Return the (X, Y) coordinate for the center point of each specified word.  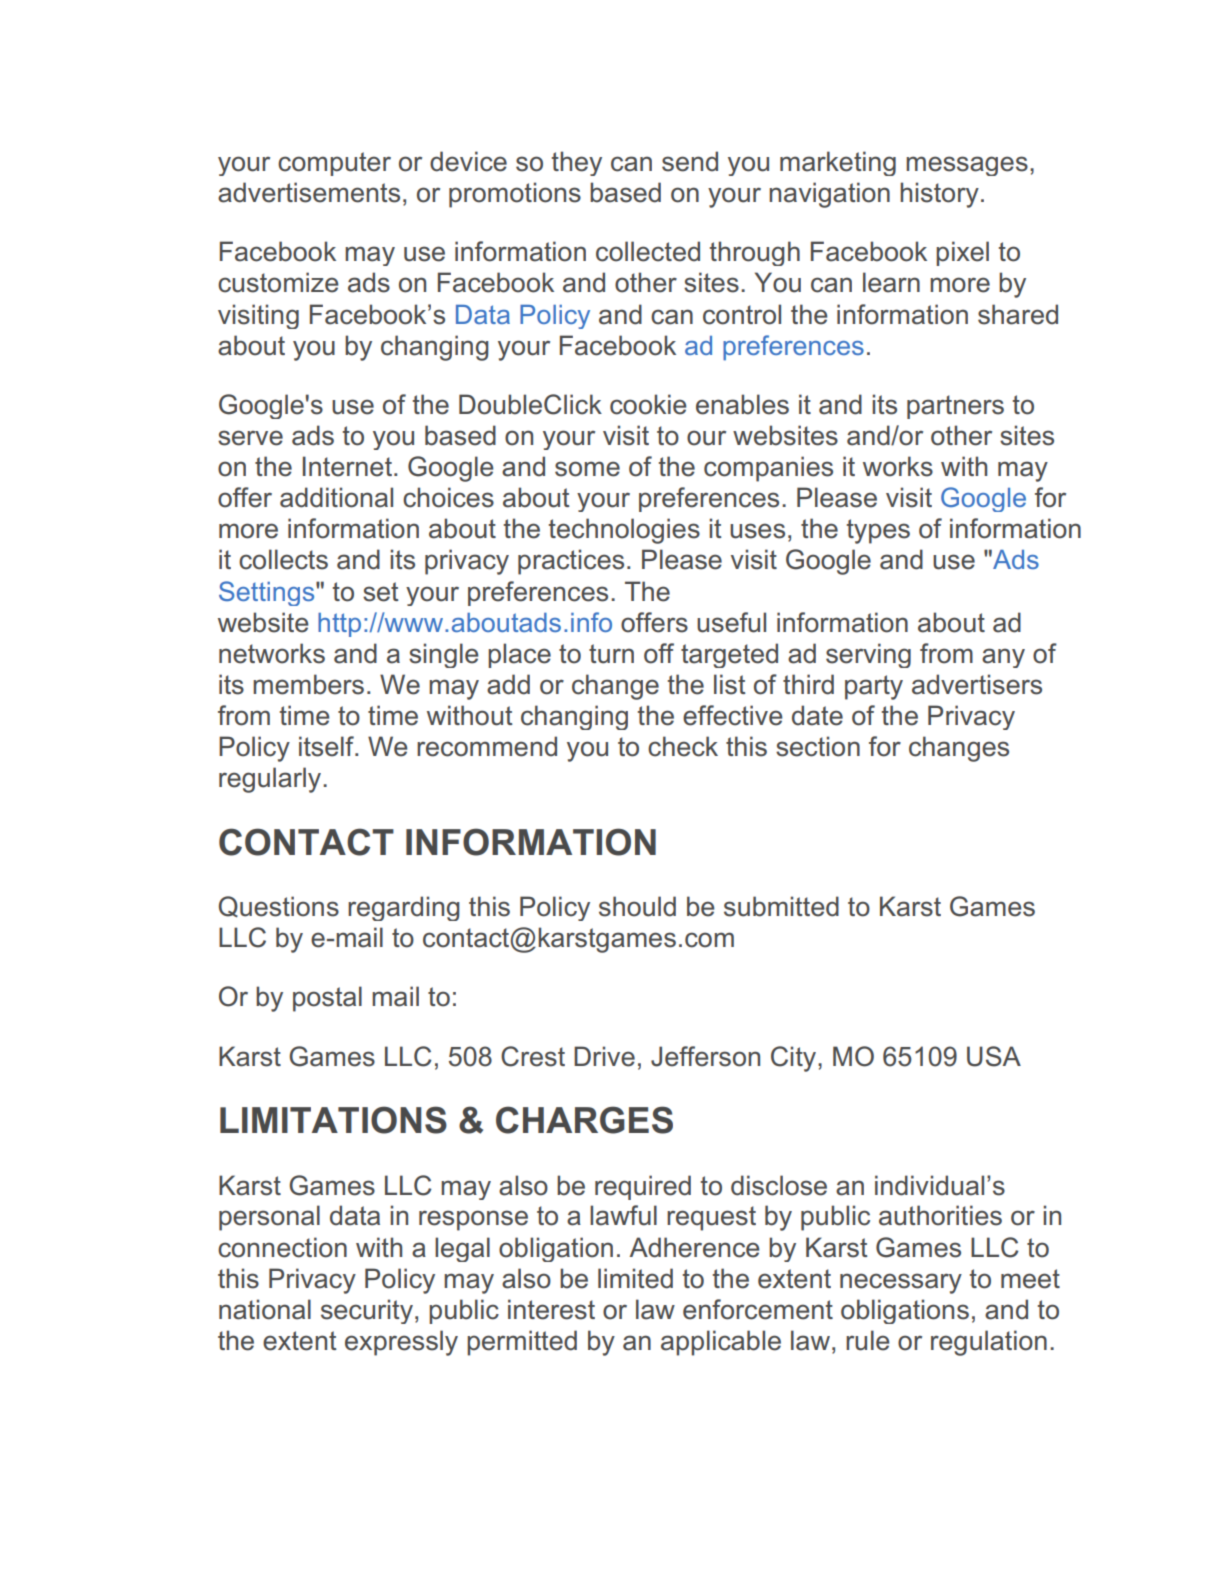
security (367, 1311)
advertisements (309, 192)
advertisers (977, 684)
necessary (901, 1283)
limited (635, 1278)
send (690, 161)
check (683, 746)
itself (327, 746)
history (939, 195)
